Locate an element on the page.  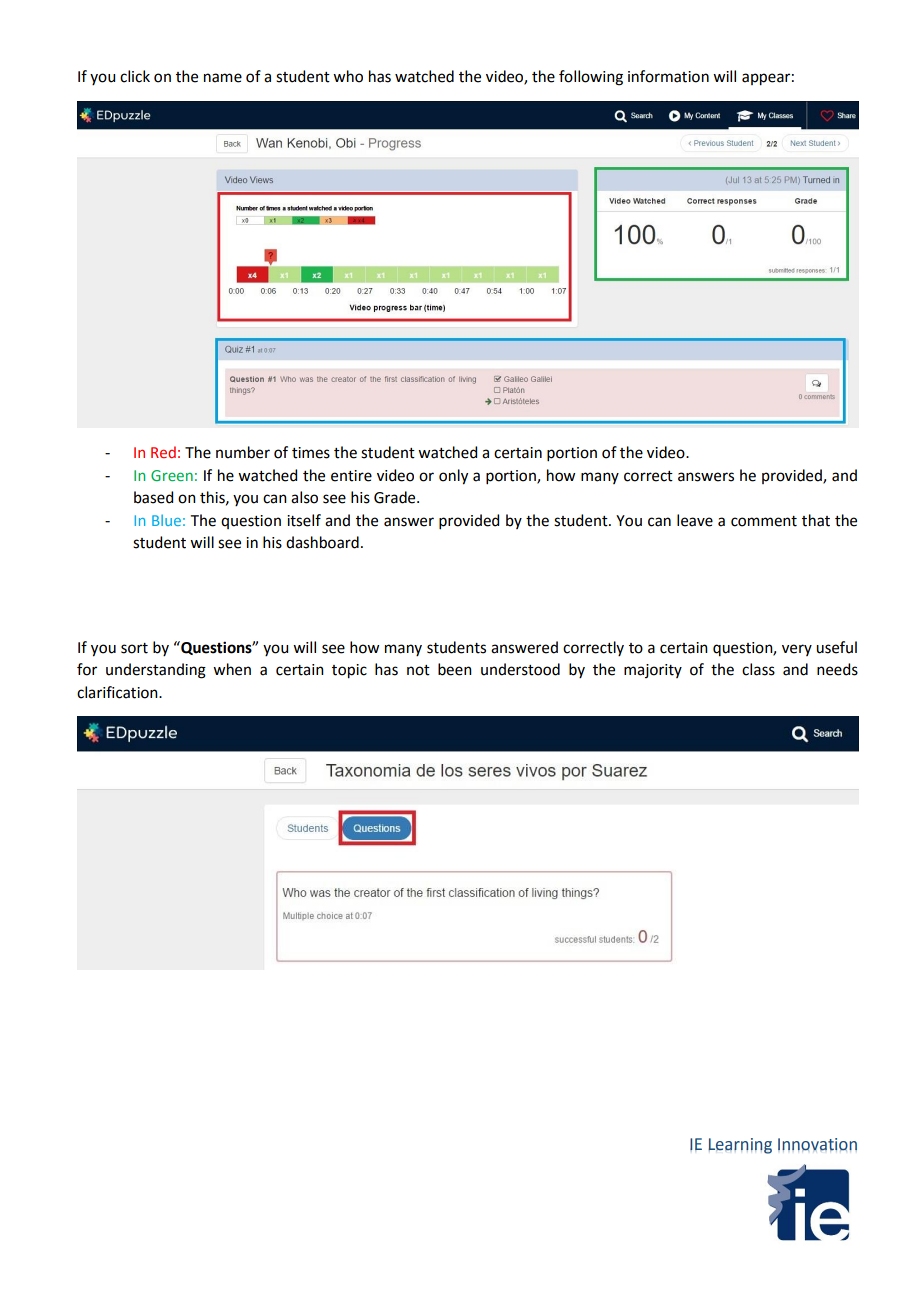
following is located at coordinates (591, 78).
